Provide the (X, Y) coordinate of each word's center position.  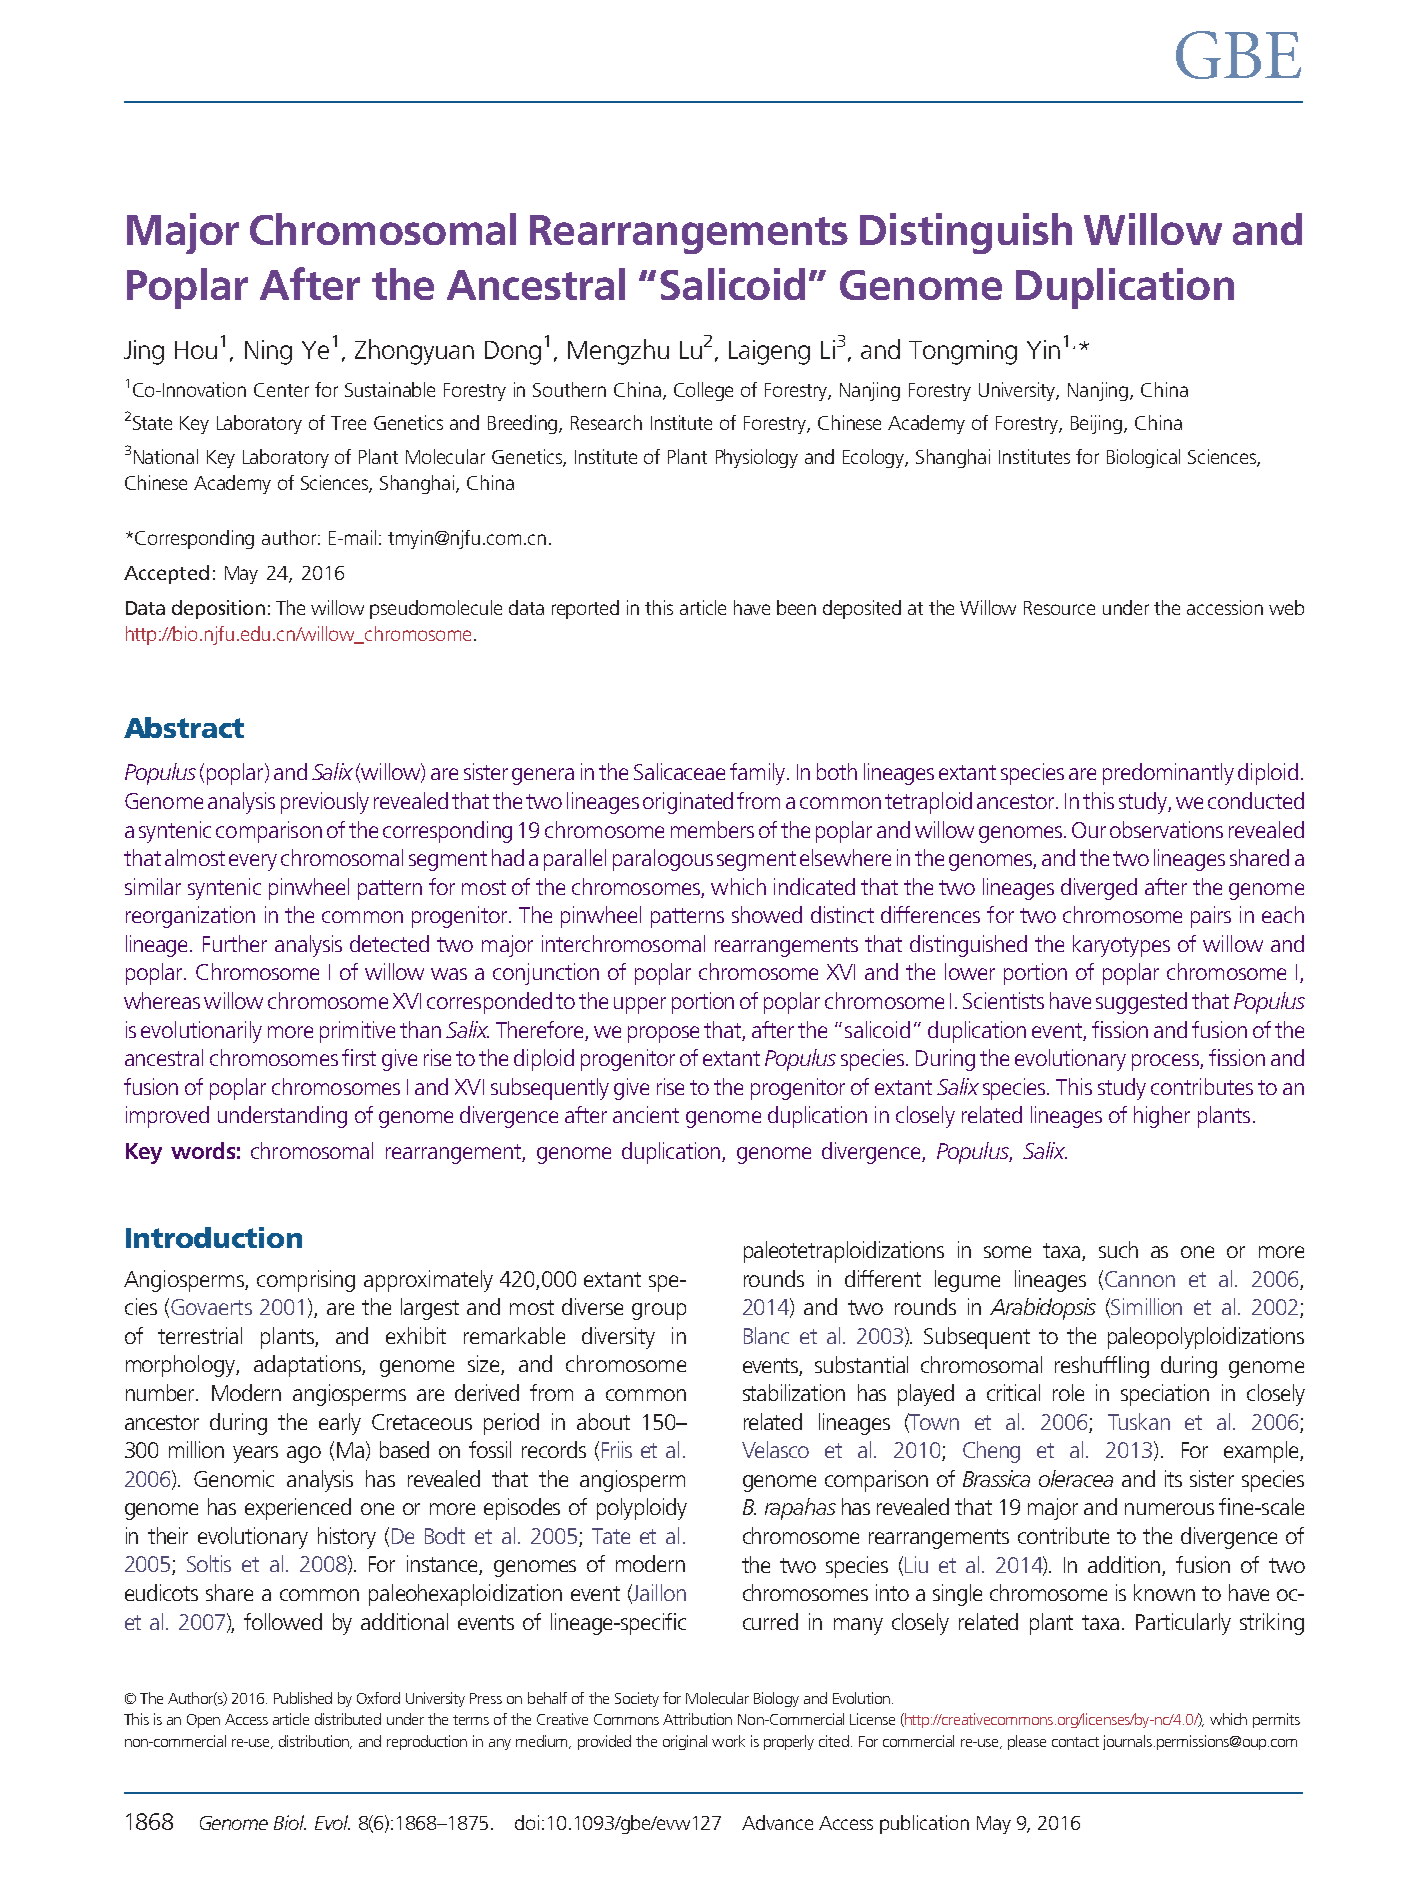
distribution (315, 1742)
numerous (1169, 1509)
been (796, 607)
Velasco (775, 1449)
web (1286, 607)
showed (767, 914)
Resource (1059, 608)
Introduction (214, 1237)
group (659, 1311)
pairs (1211, 917)
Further (235, 943)
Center (281, 390)
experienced (298, 1509)
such (1118, 1249)
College (703, 391)
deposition (218, 609)
